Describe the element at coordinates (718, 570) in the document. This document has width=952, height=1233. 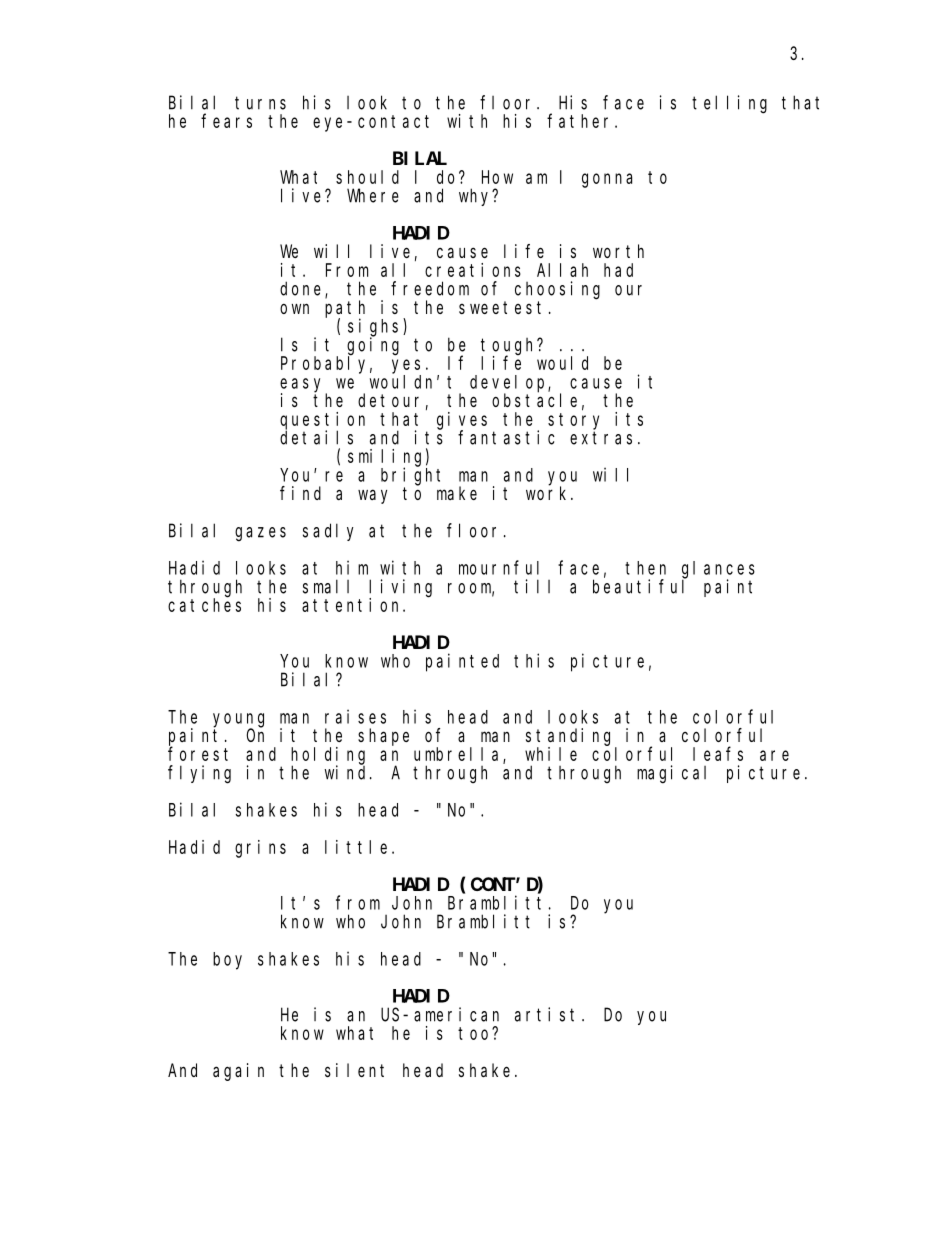
I see `glances` at that location.
